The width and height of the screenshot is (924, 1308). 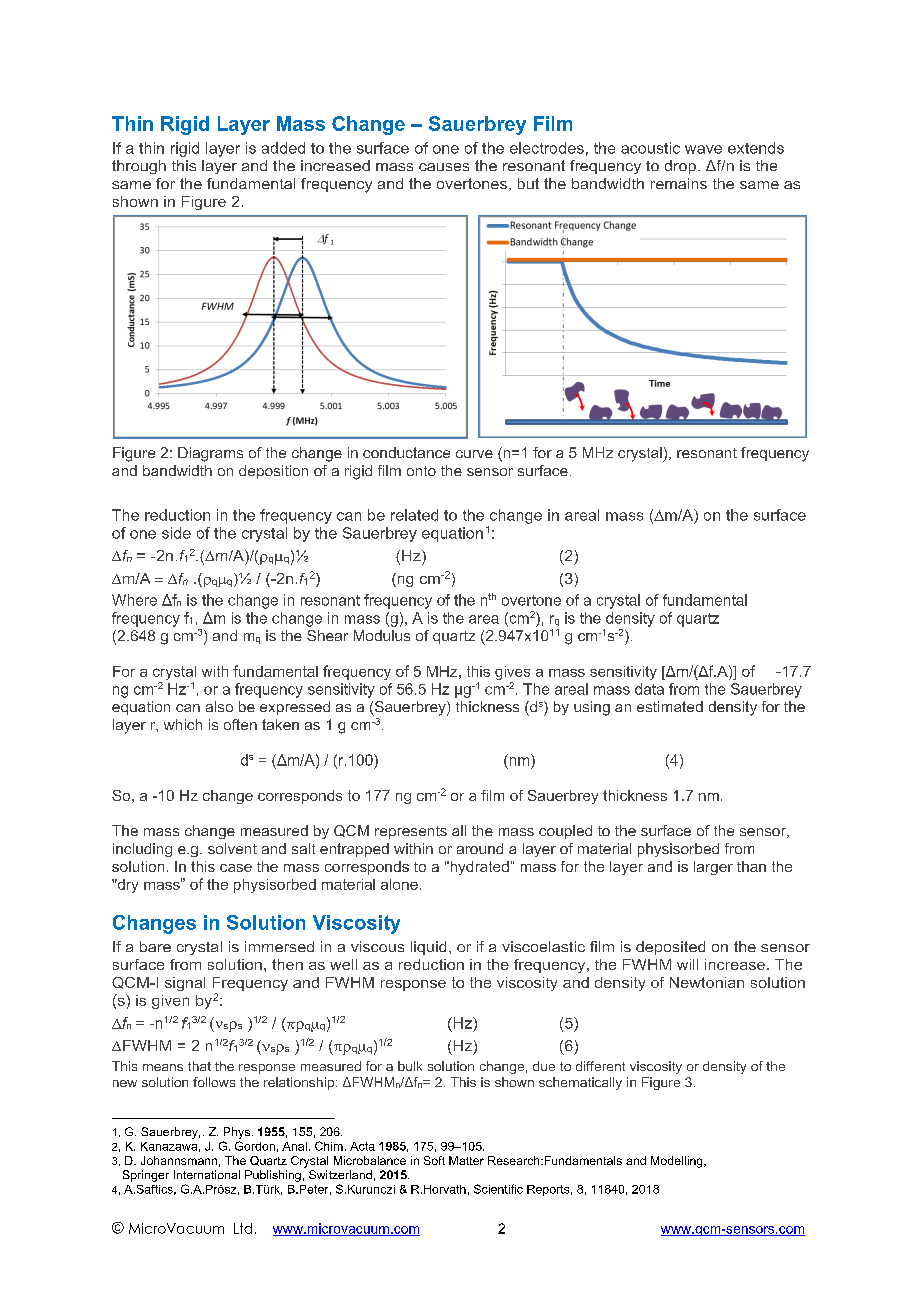 What do you see at coordinates (649, 689) in the screenshot?
I see `data` at bounding box center [649, 689].
